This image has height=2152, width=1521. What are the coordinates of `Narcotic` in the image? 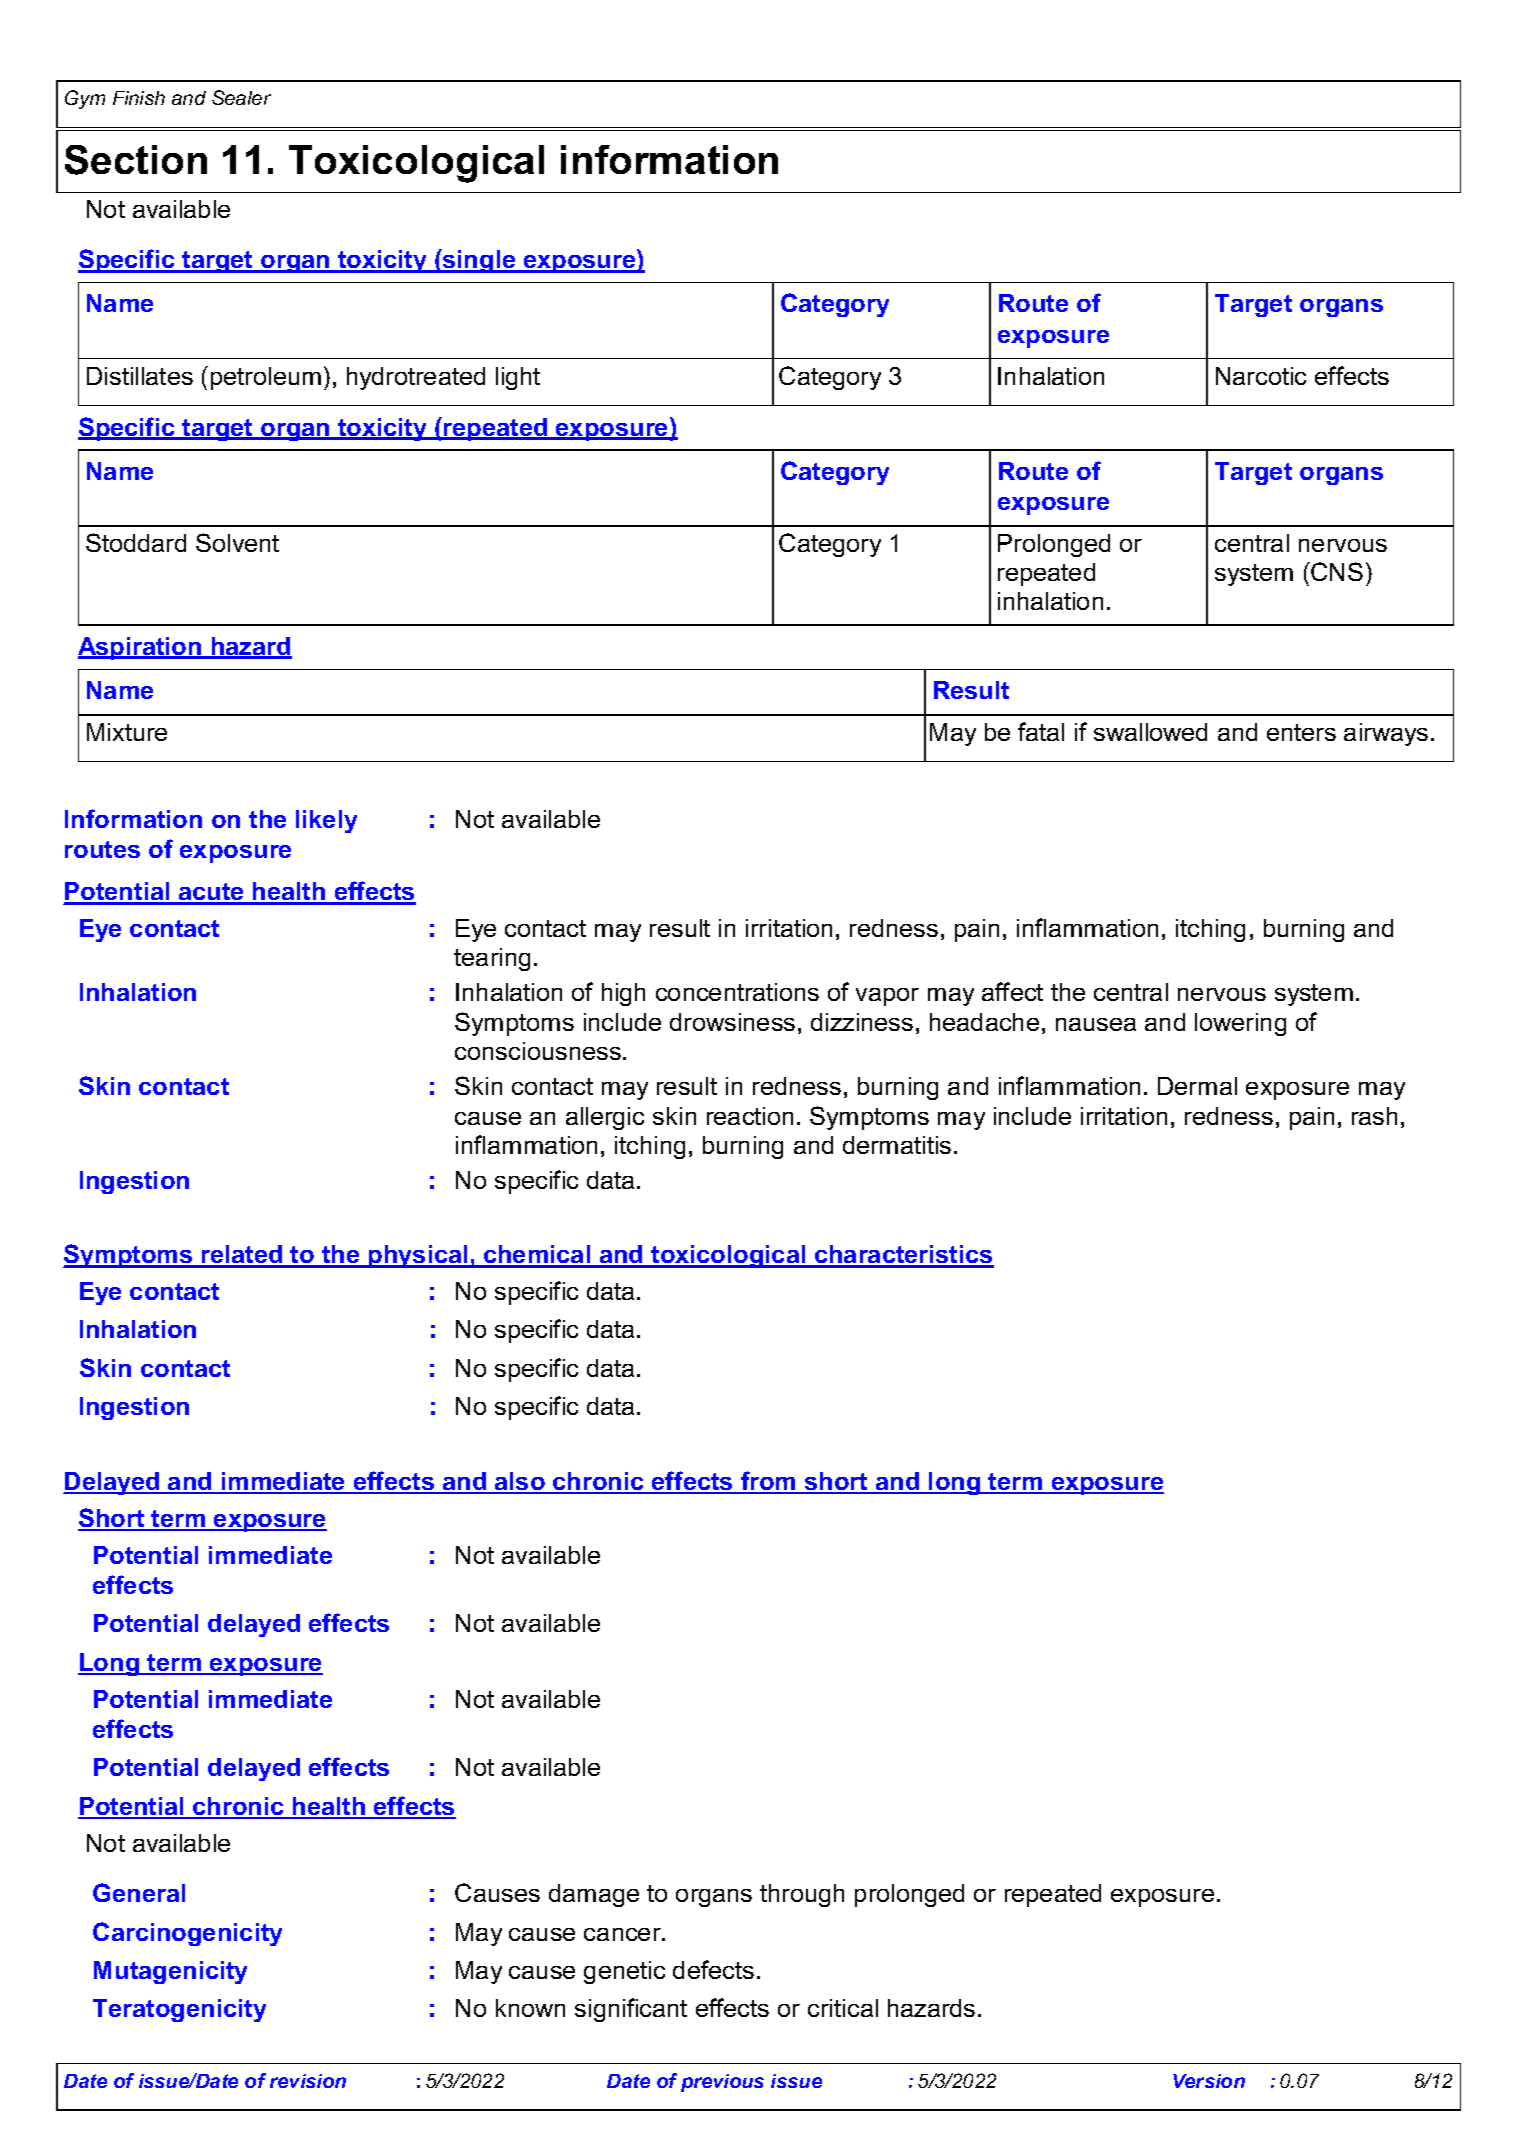 It's located at (1261, 376).
